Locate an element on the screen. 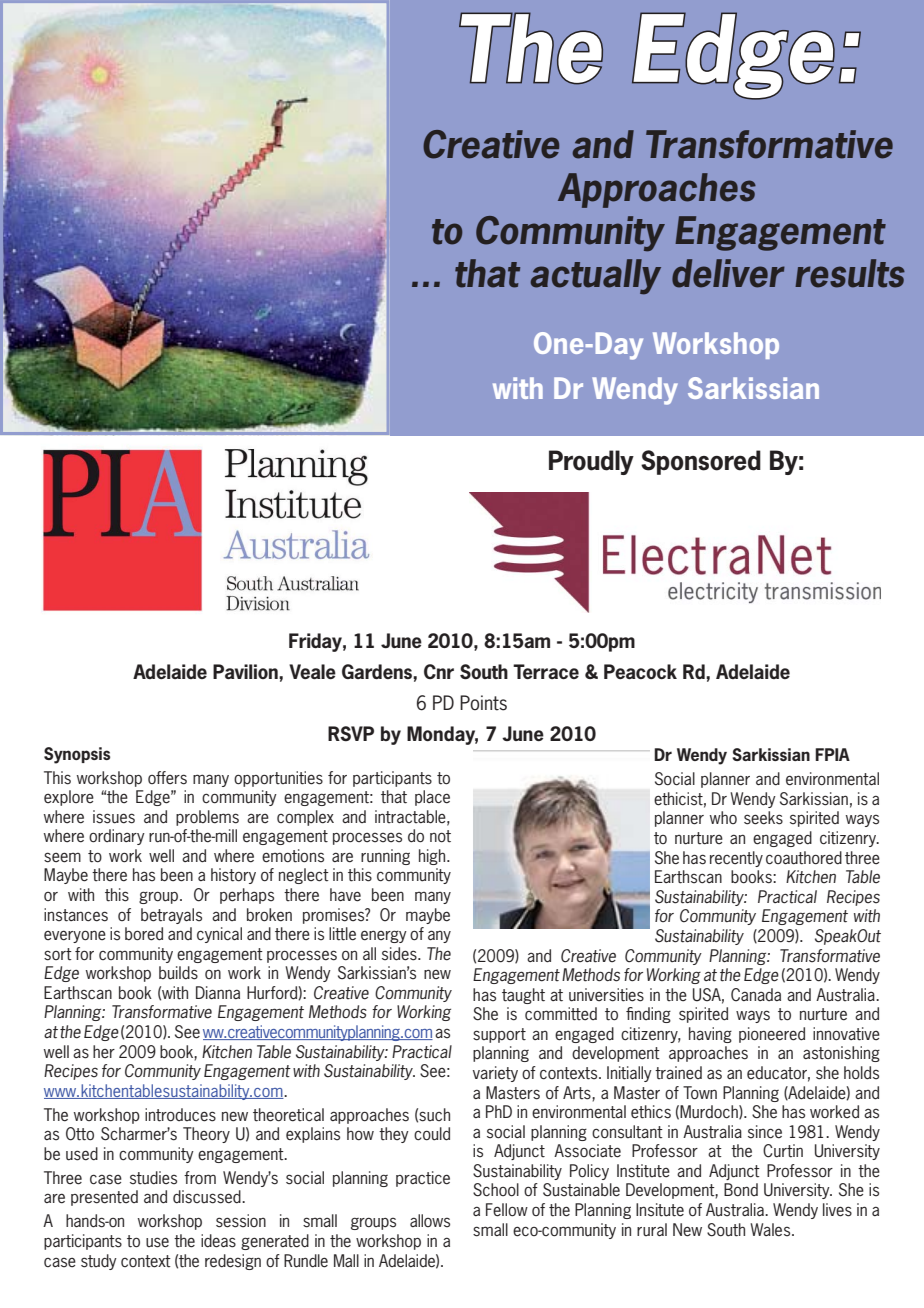 This screenshot has height=1308, width=924. seeks is located at coordinates (763, 818).
